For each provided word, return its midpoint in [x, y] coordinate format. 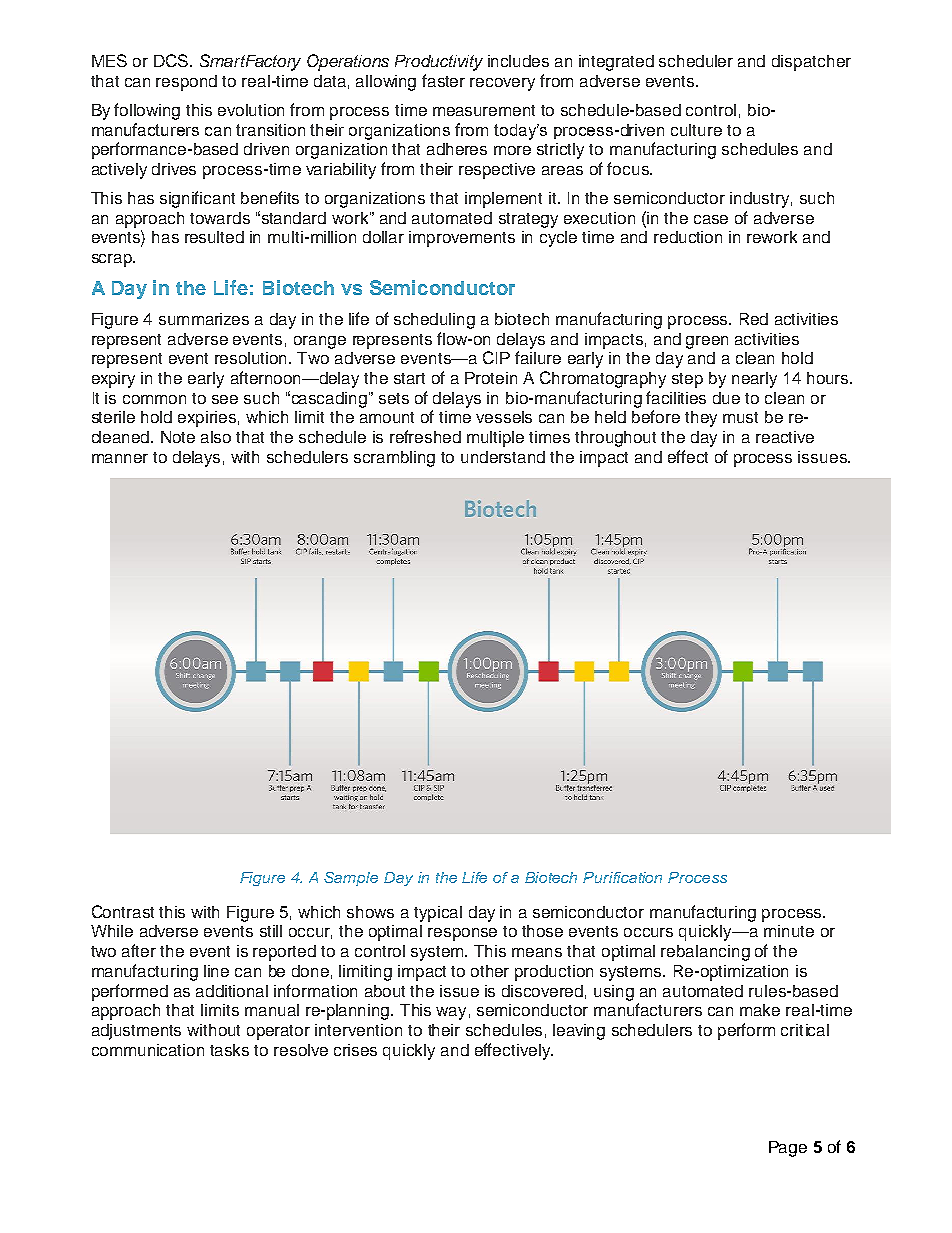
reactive [785, 437]
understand [503, 457]
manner [120, 458]
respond [186, 83]
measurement [484, 110]
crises [355, 1050]
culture [696, 130]
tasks [229, 1050]
